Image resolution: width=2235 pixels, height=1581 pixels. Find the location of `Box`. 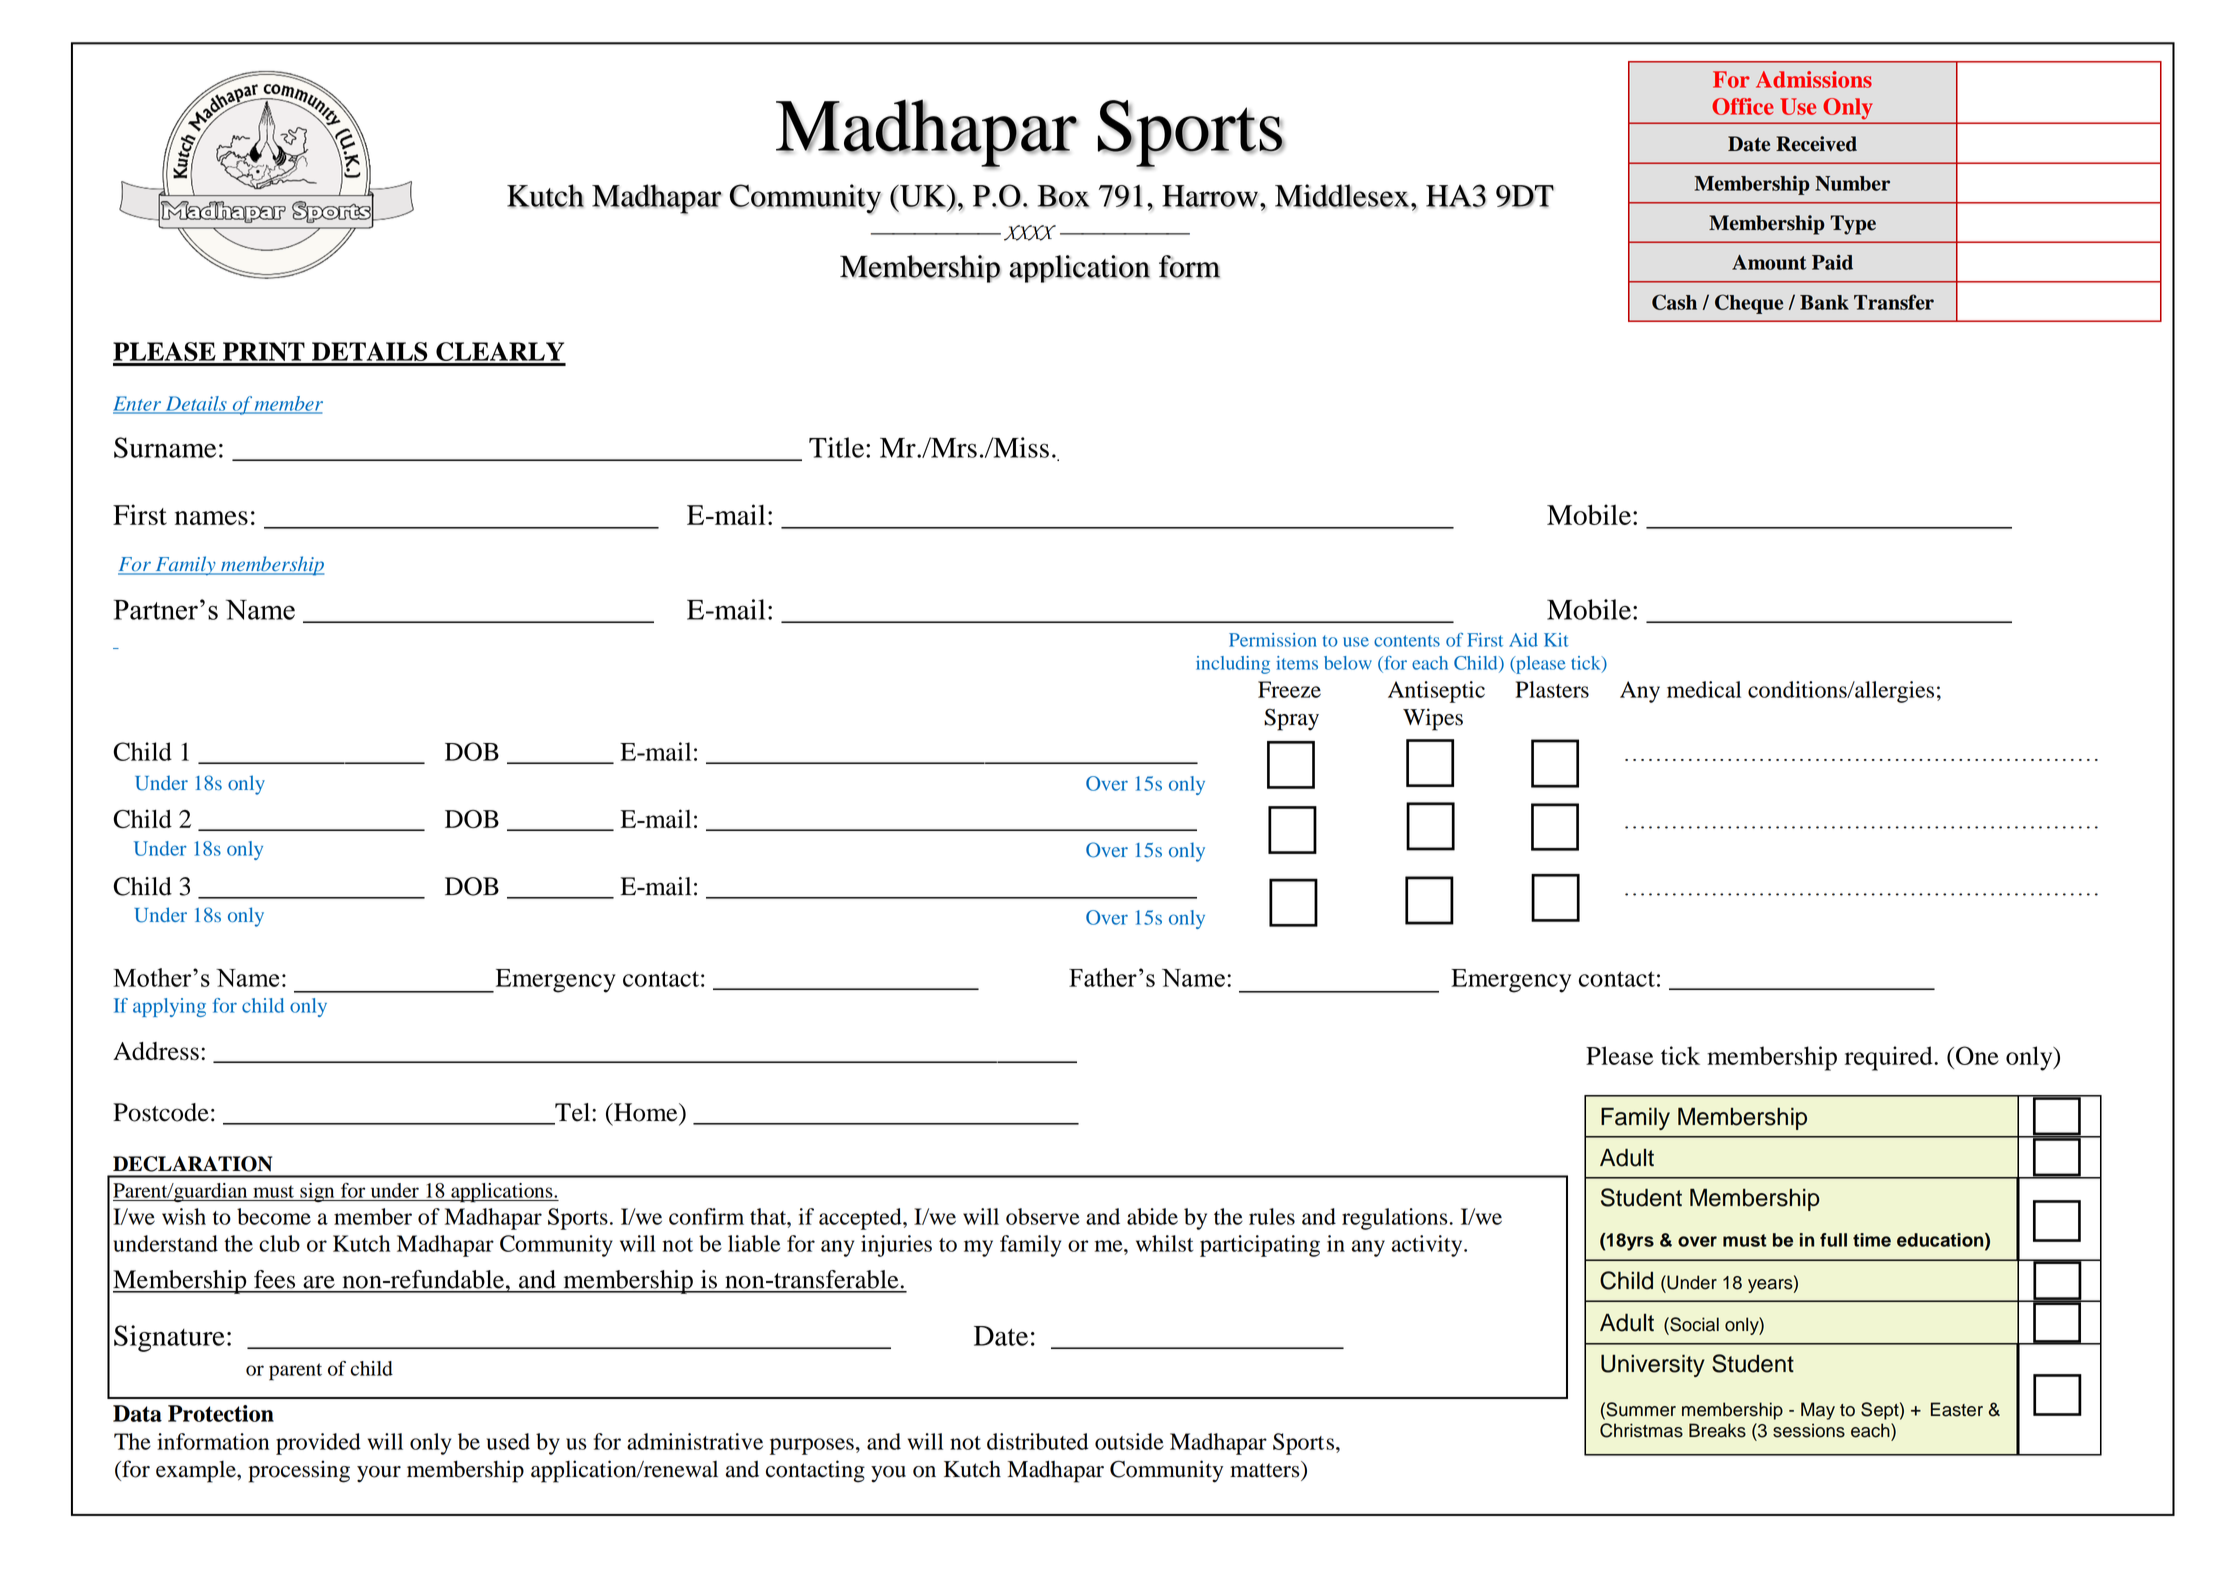

Box is located at coordinates (1063, 196).
